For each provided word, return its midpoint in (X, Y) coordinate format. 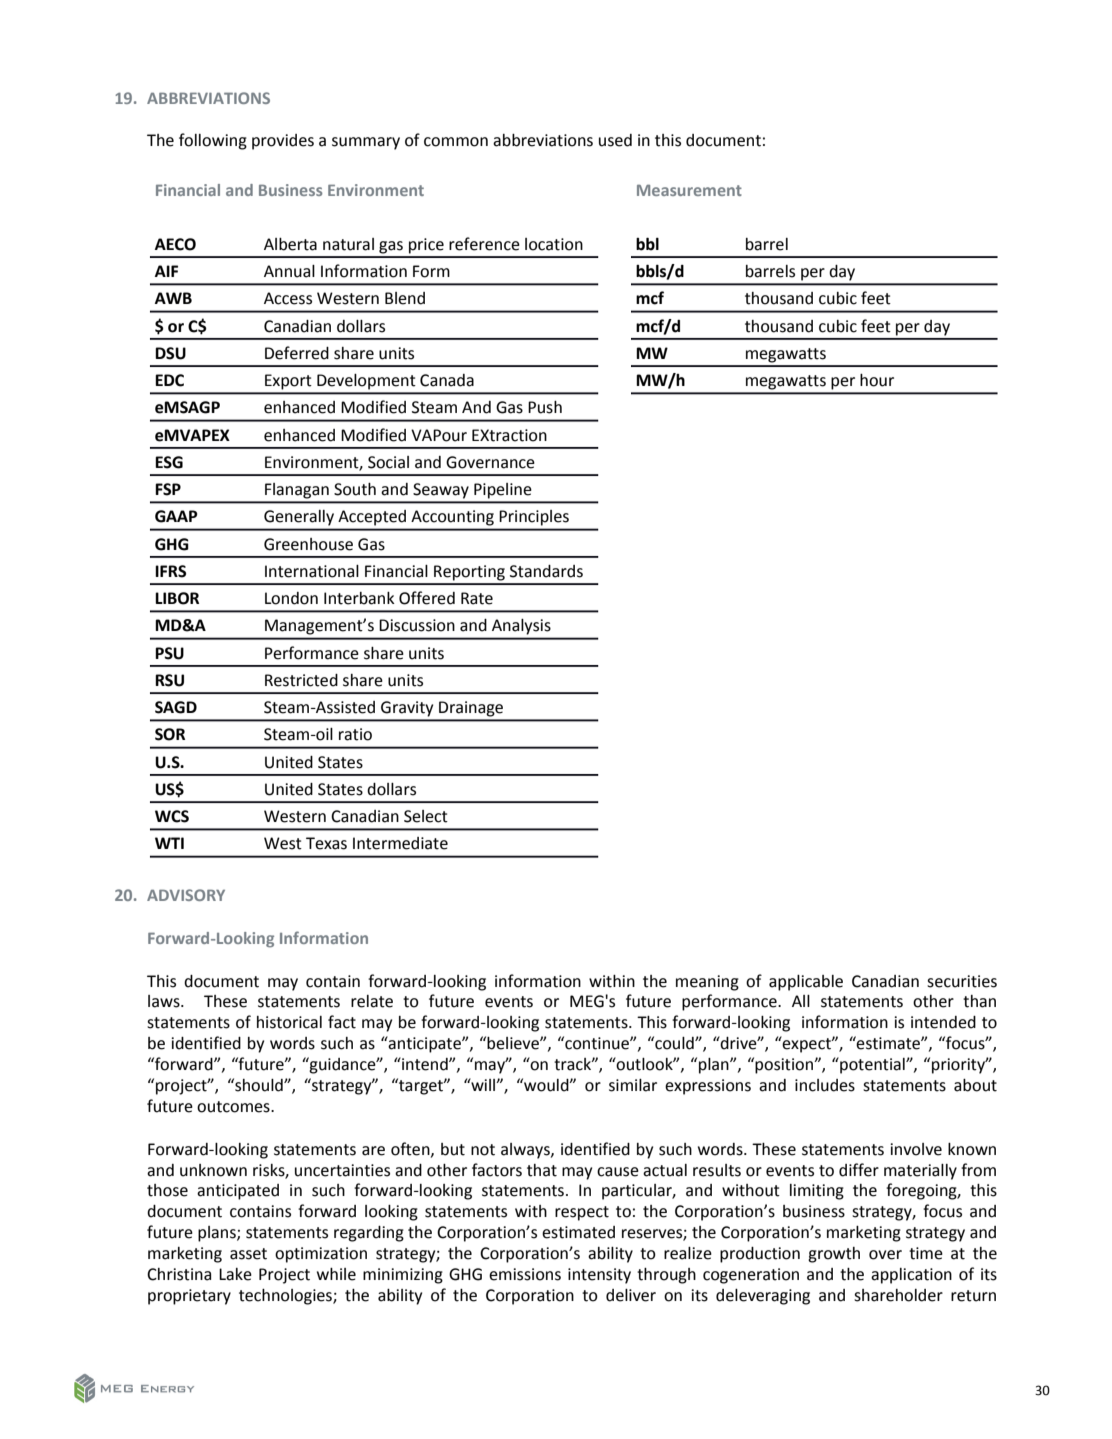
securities (962, 981)
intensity (599, 1276)
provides (283, 142)
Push (545, 407)
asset (248, 1254)
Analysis (521, 627)
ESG (169, 462)
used (615, 140)
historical (289, 1022)
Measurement (689, 190)
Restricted (301, 680)
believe (514, 1043)
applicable (806, 983)
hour (877, 380)
